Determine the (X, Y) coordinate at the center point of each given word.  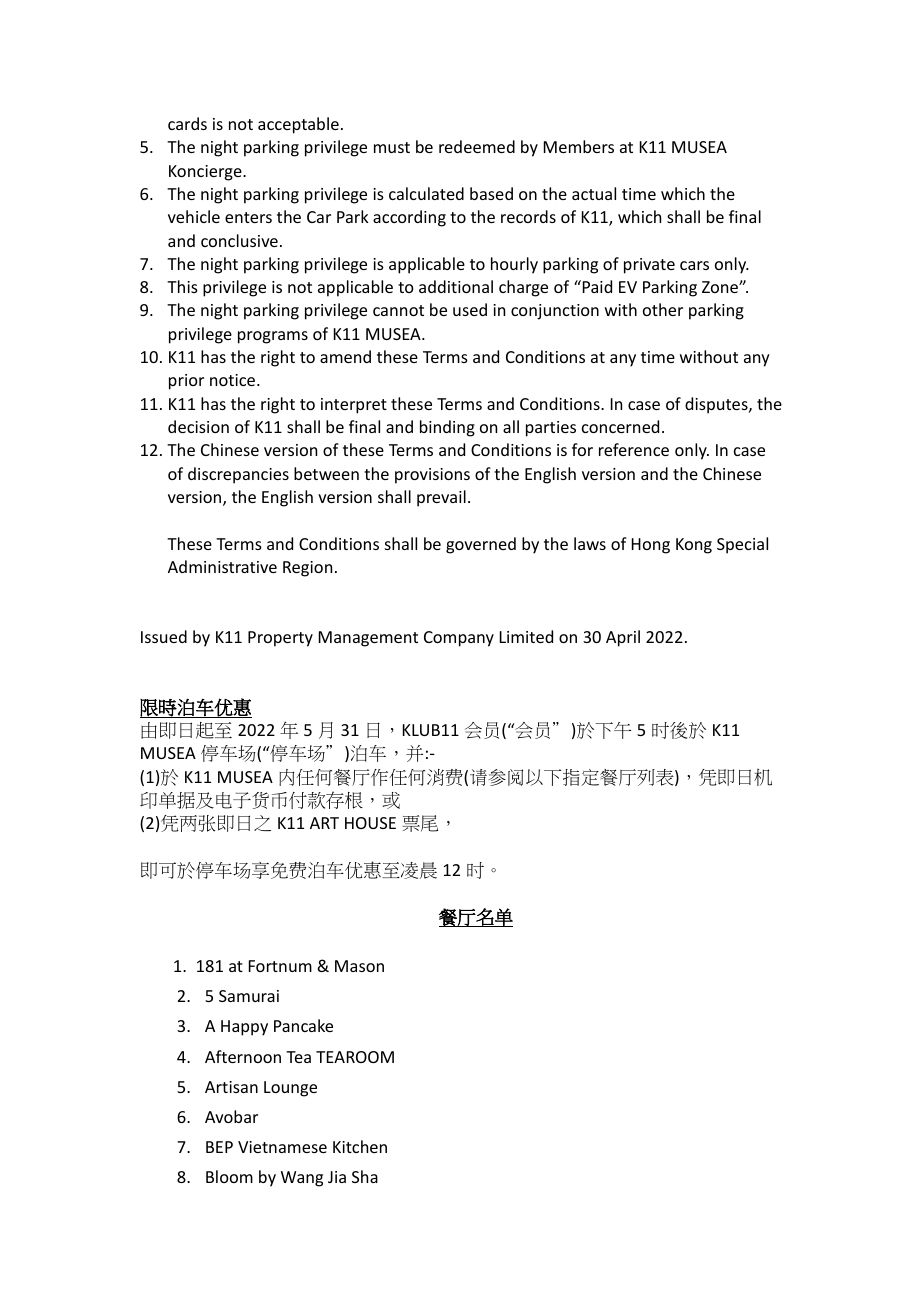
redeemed (477, 146)
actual (594, 193)
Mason (359, 966)
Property (280, 639)
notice (234, 380)
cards (187, 123)
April (623, 638)
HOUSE (370, 823)
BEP (219, 1147)
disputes (717, 405)
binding (447, 428)
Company (459, 639)
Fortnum (280, 966)
